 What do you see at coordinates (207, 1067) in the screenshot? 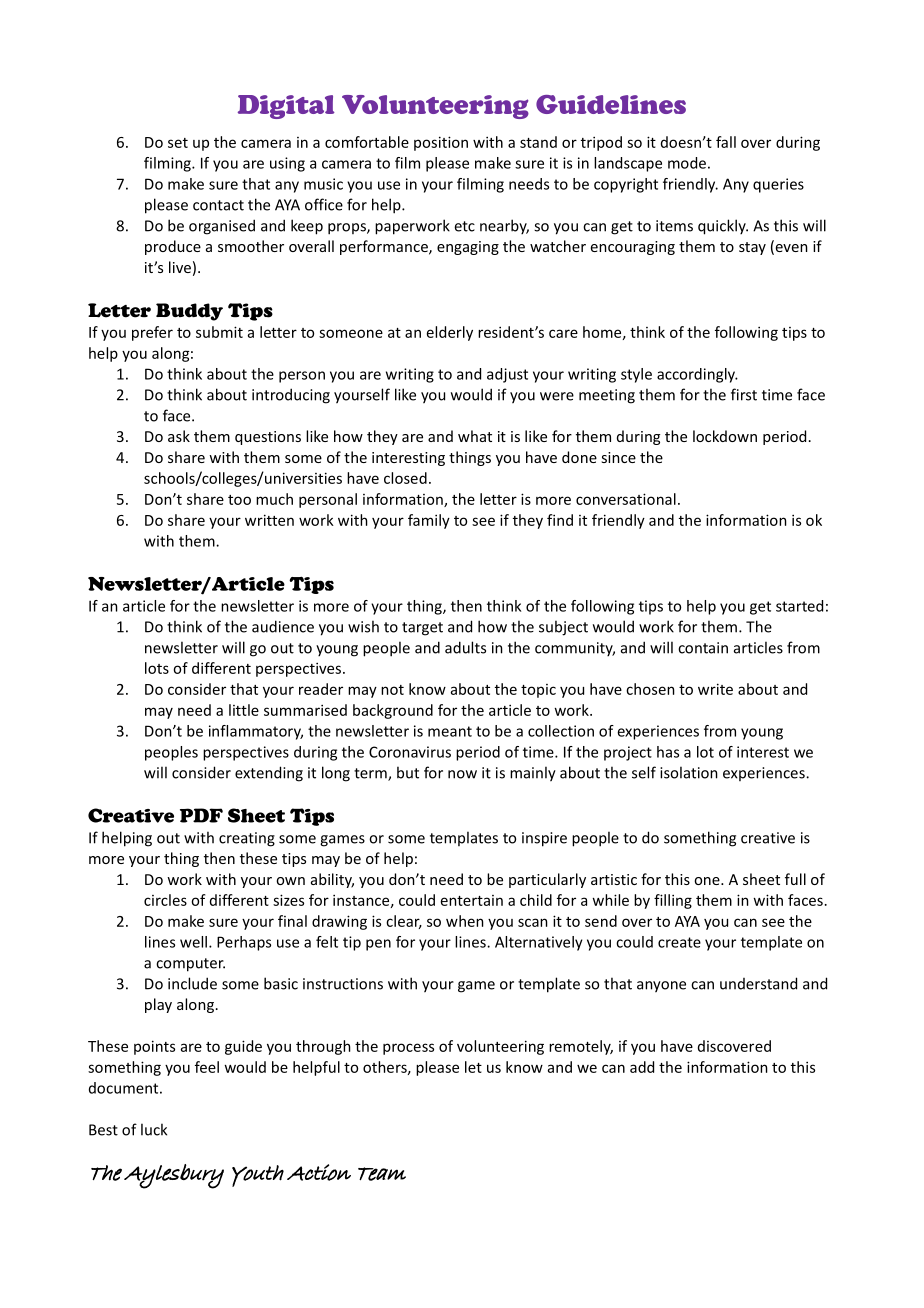
I see `feel` at bounding box center [207, 1067].
